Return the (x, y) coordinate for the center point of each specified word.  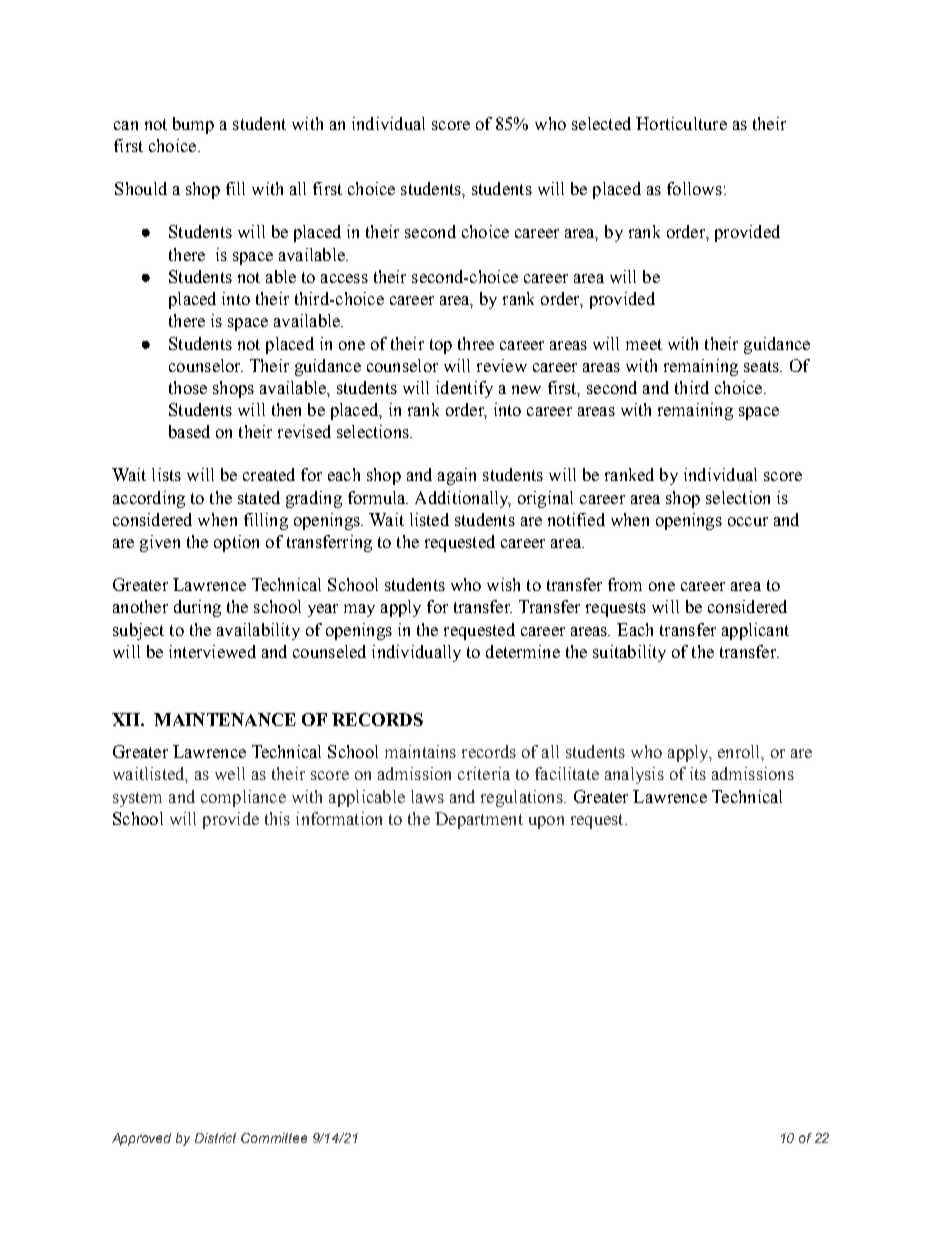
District (215, 1138)
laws (427, 796)
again (457, 476)
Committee (274, 1138)
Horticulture (681, 123)
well (230, 773)
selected (601, 123)
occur (748, 521)
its (698, 773)
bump (193, 125)
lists (166, 474)
